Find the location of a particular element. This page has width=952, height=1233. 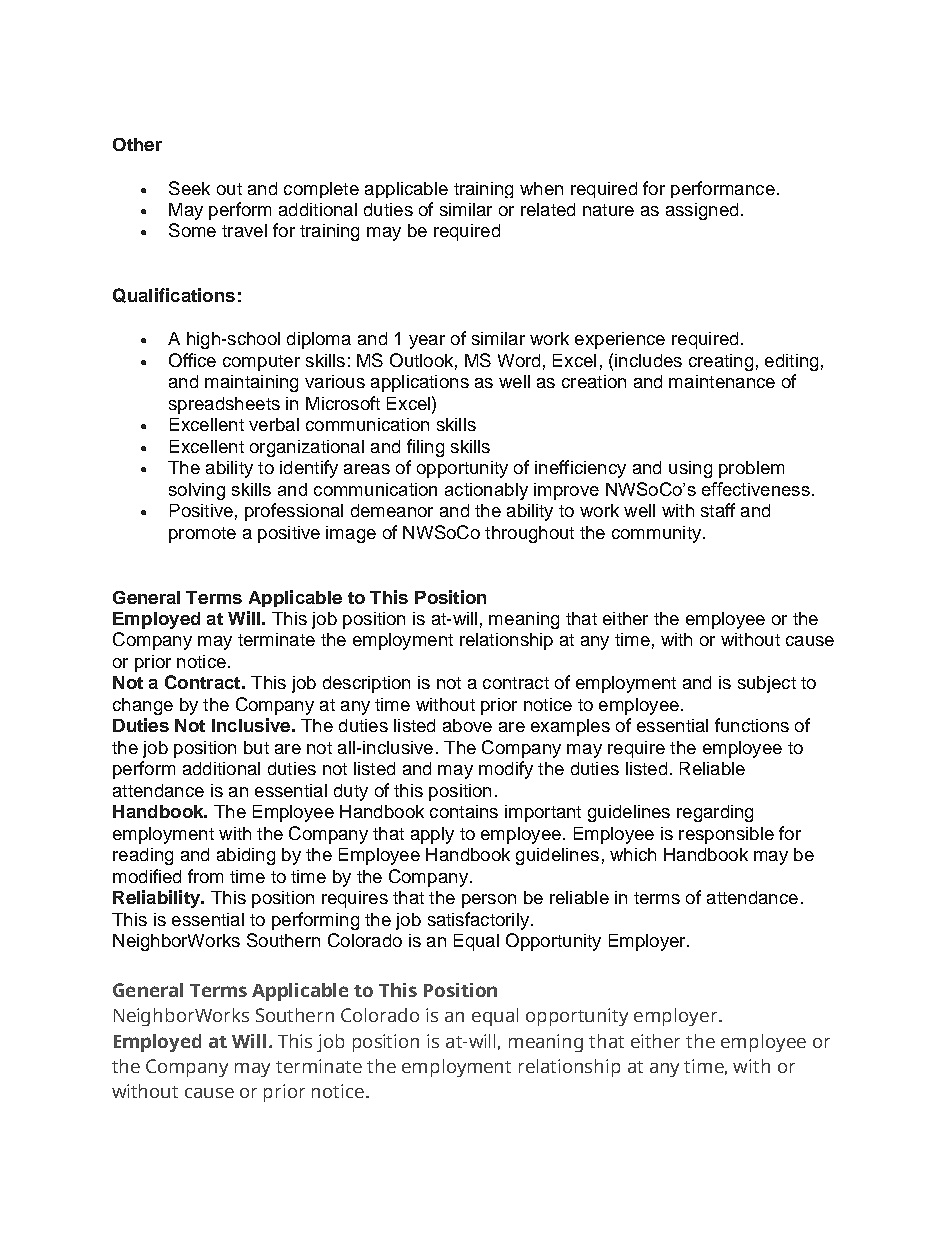

throughout is located at coordinates (529, 534).
